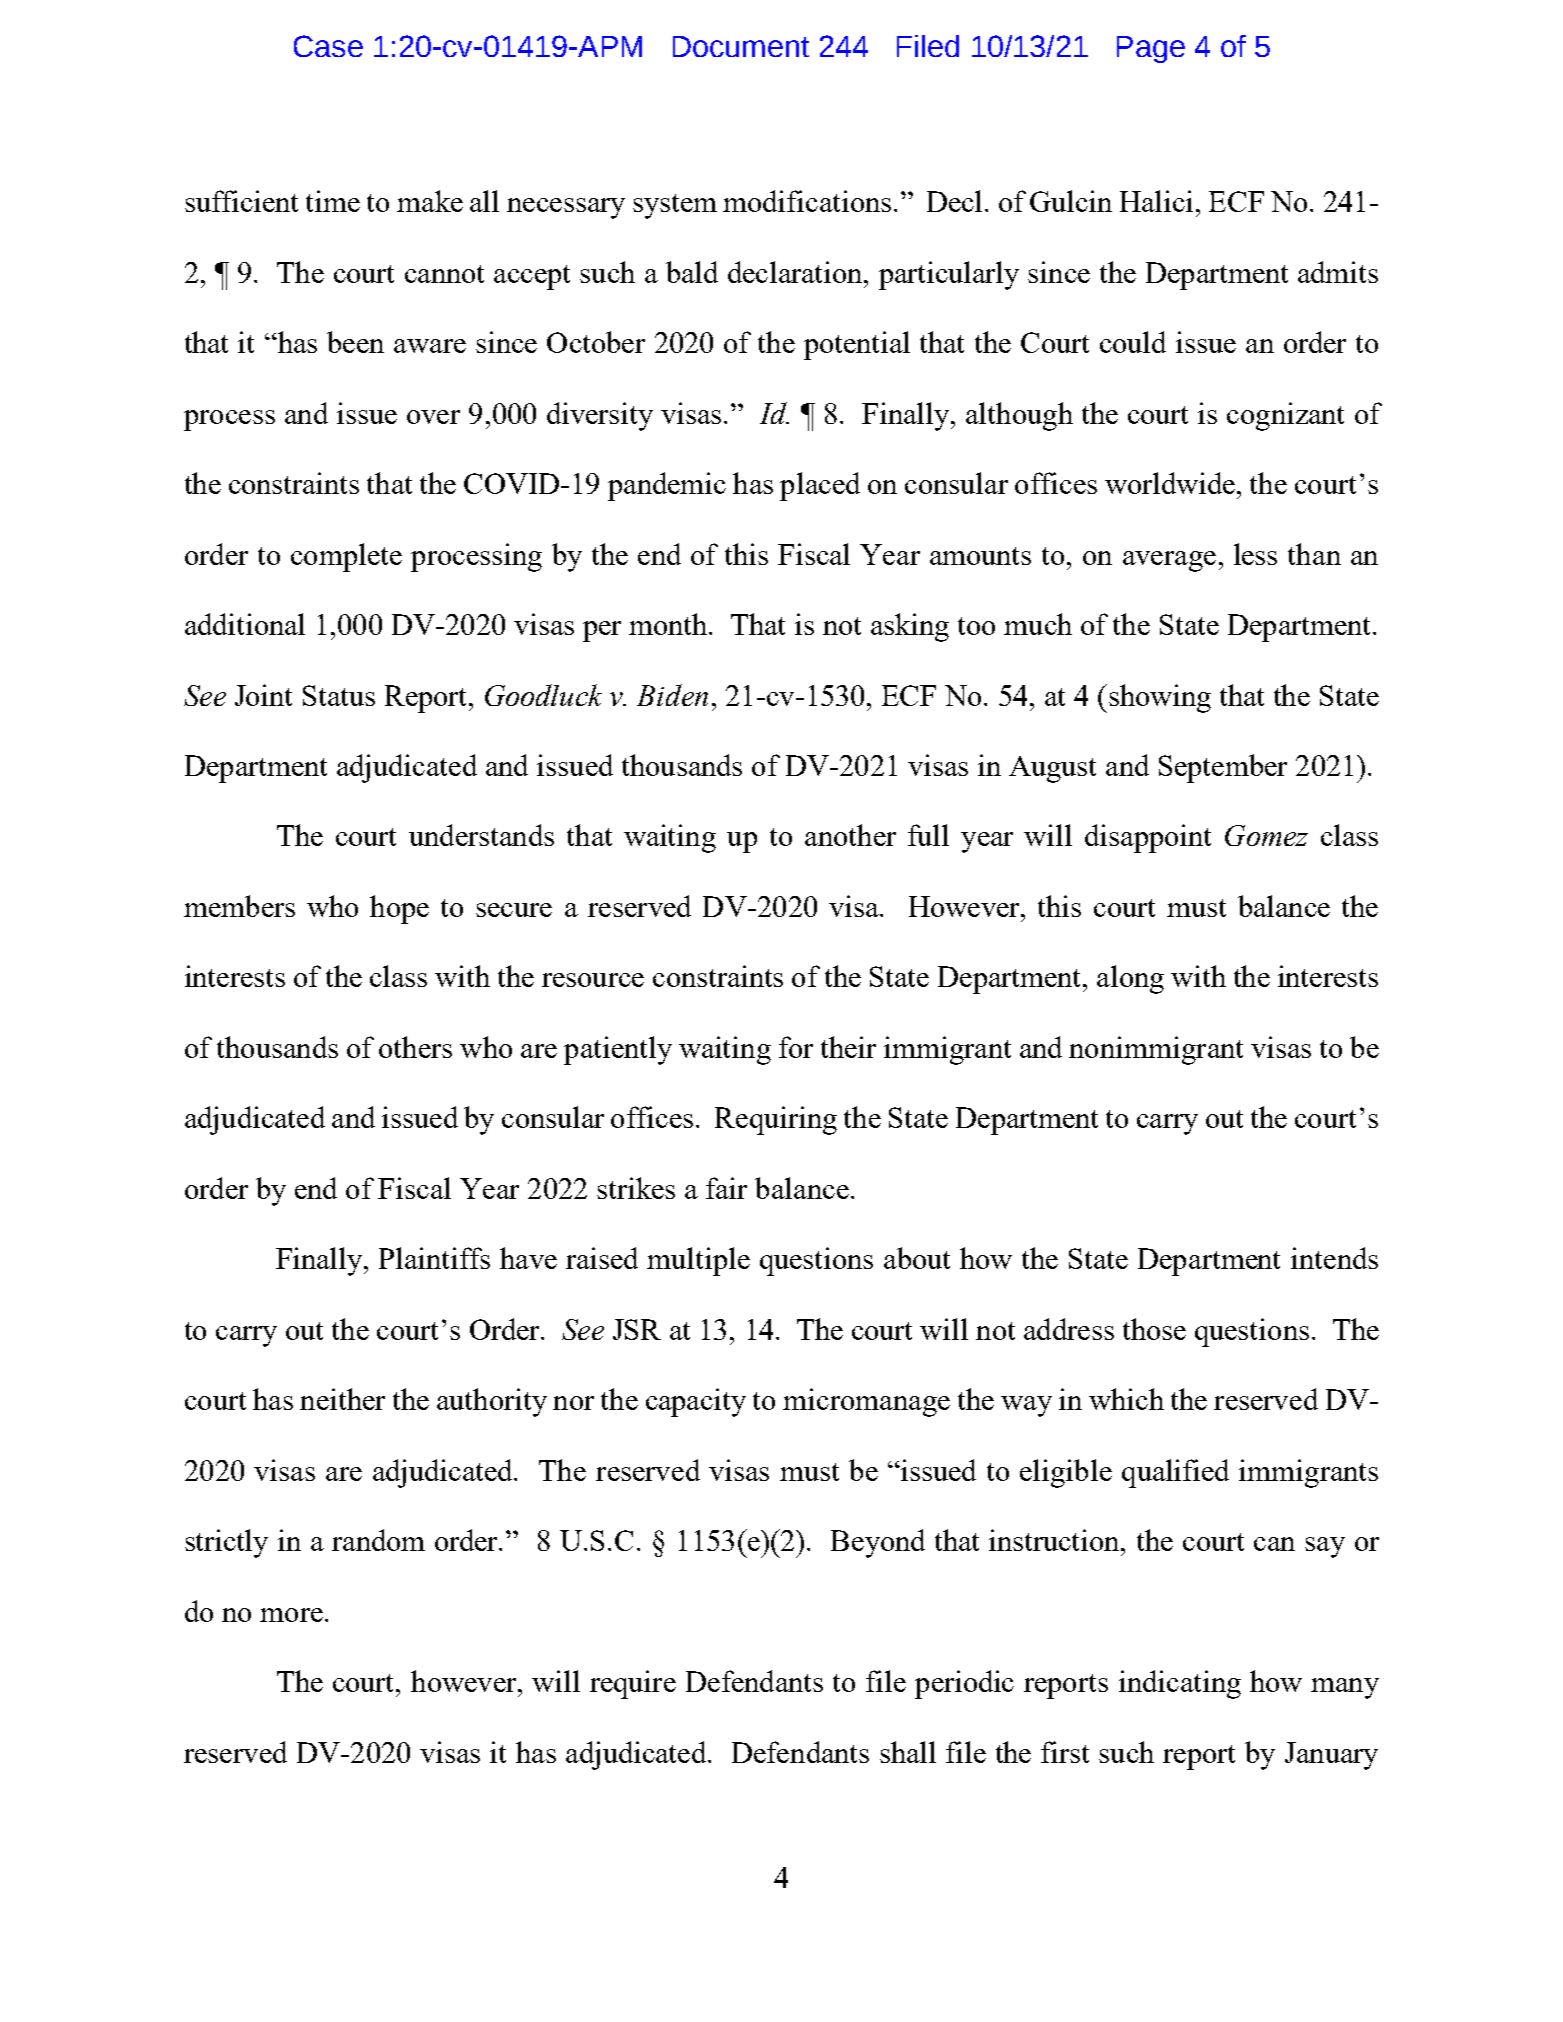  Describe the element at coordinates (1151, 49) in the screenshot. I see `Page` at that location.
